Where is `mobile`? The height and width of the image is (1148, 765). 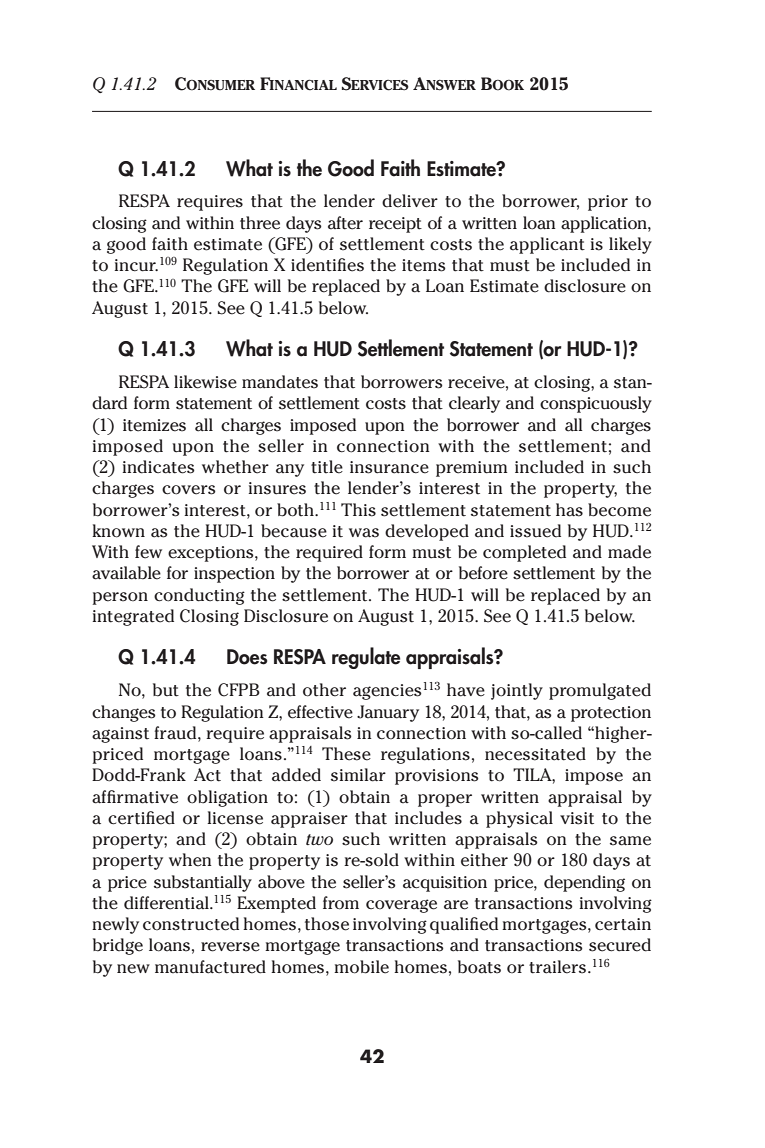 mobile is located at coordinates (361, 967).
